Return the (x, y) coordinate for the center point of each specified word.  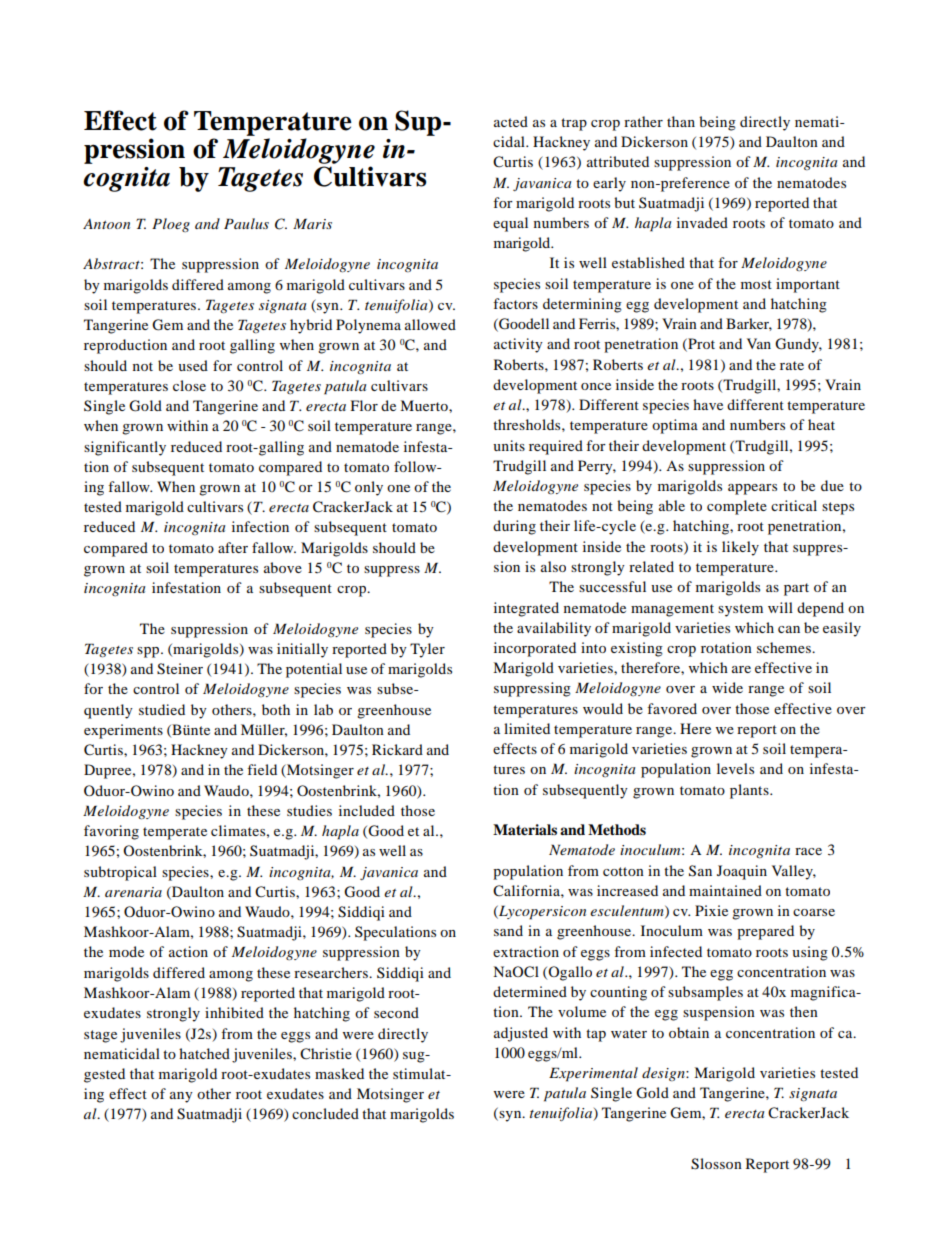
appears (752, 489)
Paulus (246, 223)
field (262, 769)
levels (735, 768)
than (681, 121)
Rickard (397, 749)
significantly (125, 448)
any (181, 1097)
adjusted (521, 1034)
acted (511, 121)
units (509, 445)
